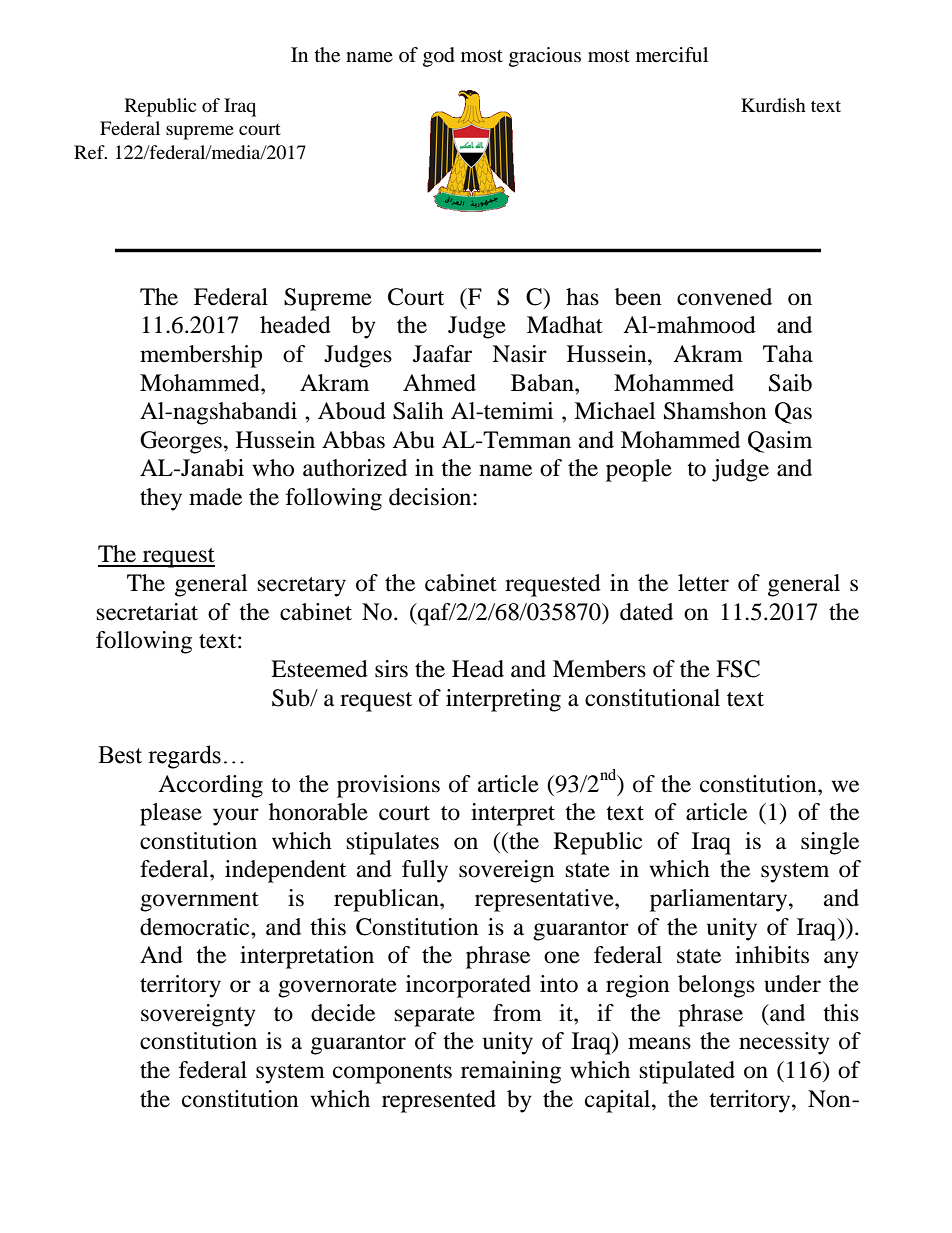 This screenshot has height=1233, width=952. I want to click on decide, so click(343, 1013).
